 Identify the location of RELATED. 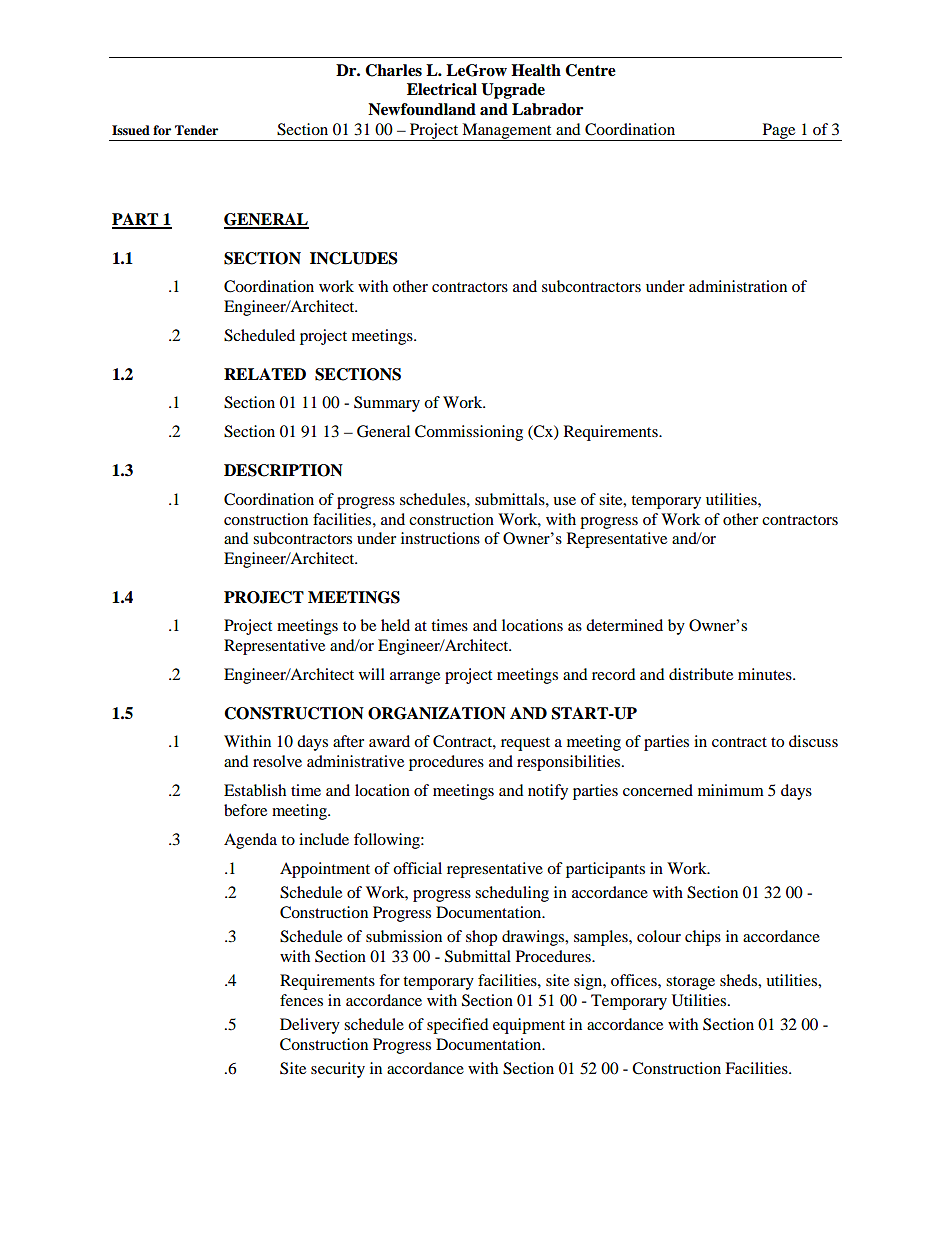
(265, 374).
